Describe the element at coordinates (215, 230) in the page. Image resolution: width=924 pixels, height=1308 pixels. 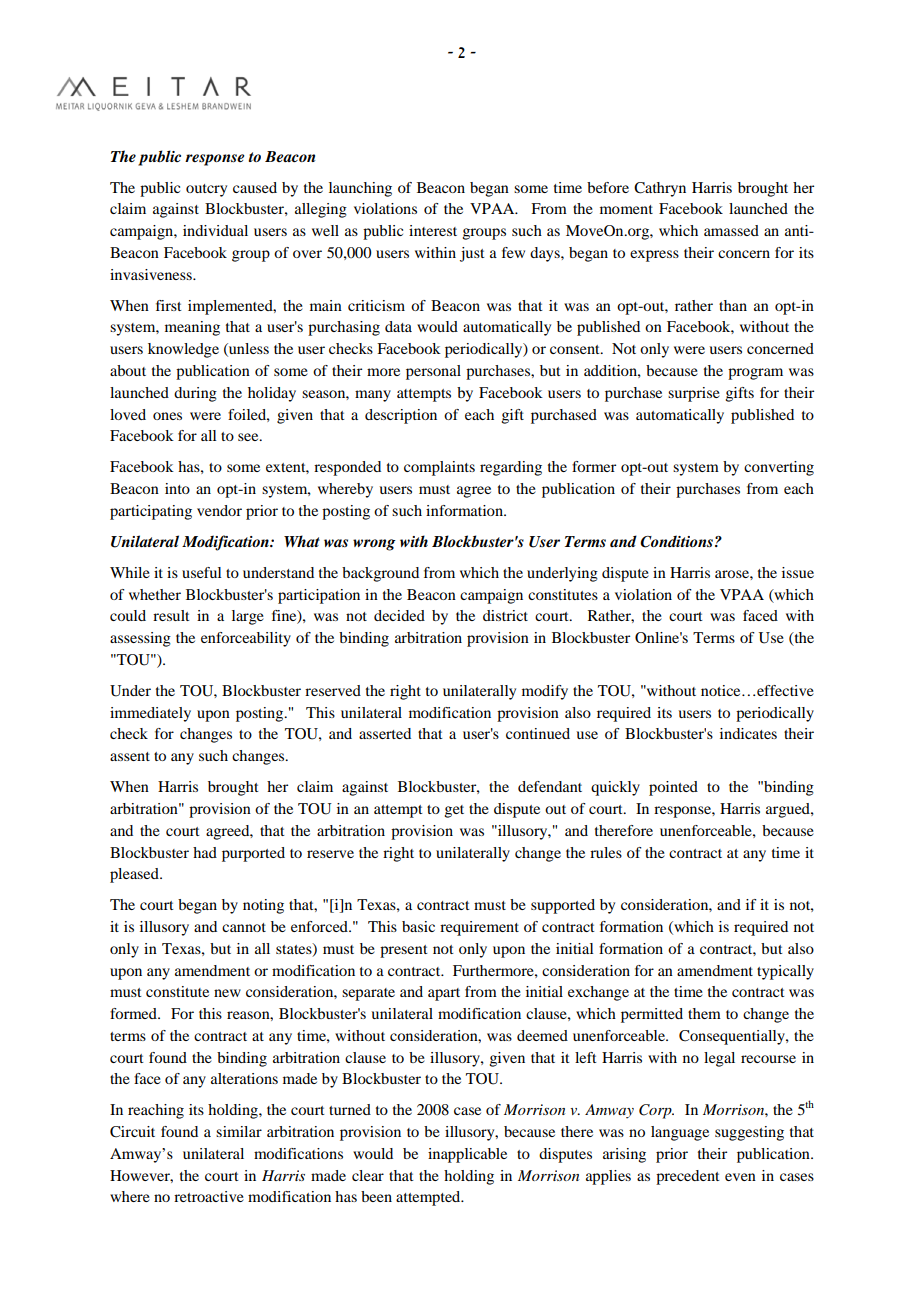
I see `individual` at that location.
